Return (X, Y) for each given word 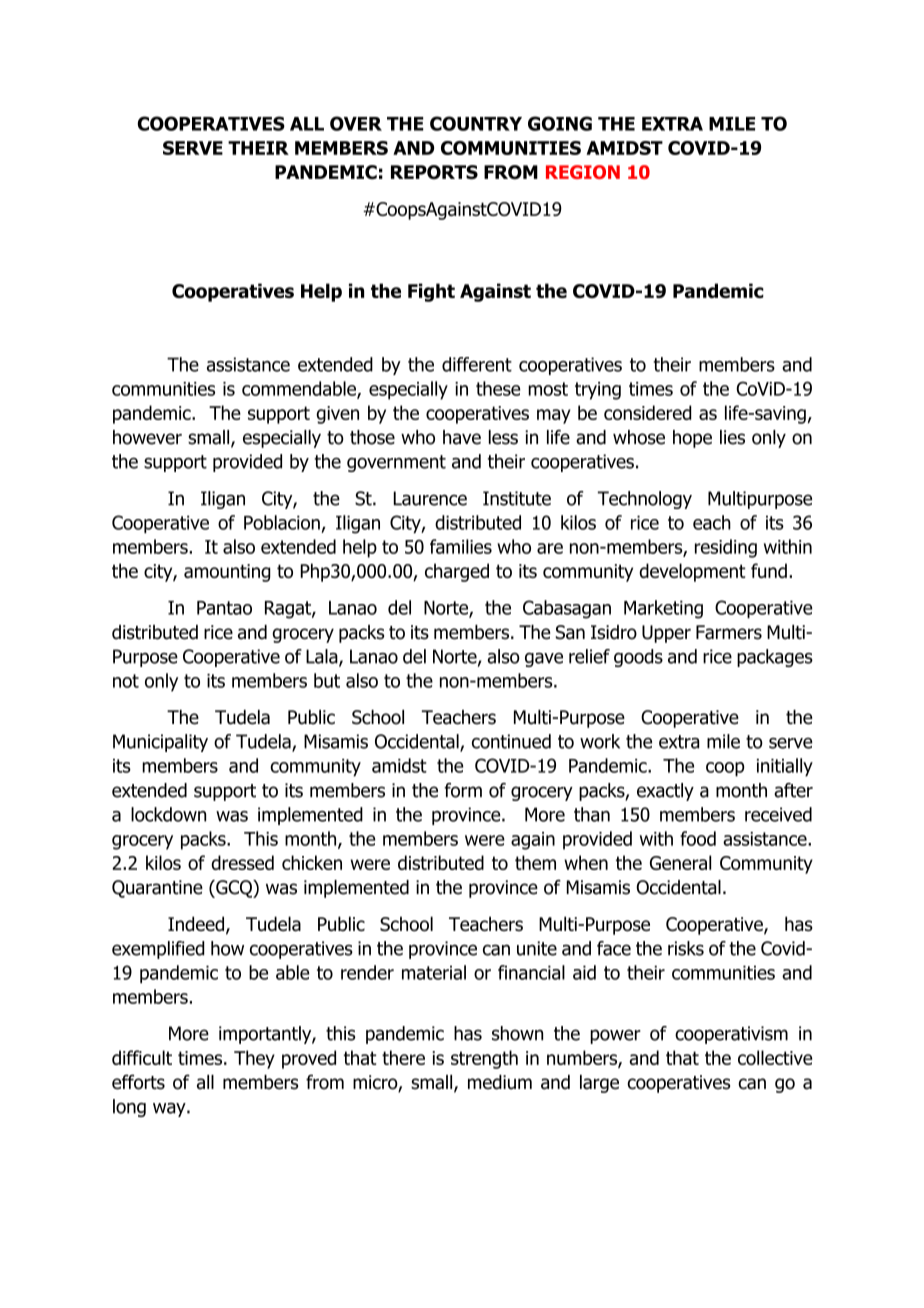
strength (484, 1059)
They (254, 1059)
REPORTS (434, 172)
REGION (583, 172)
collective (775, 1057)
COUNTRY (476, 123)
